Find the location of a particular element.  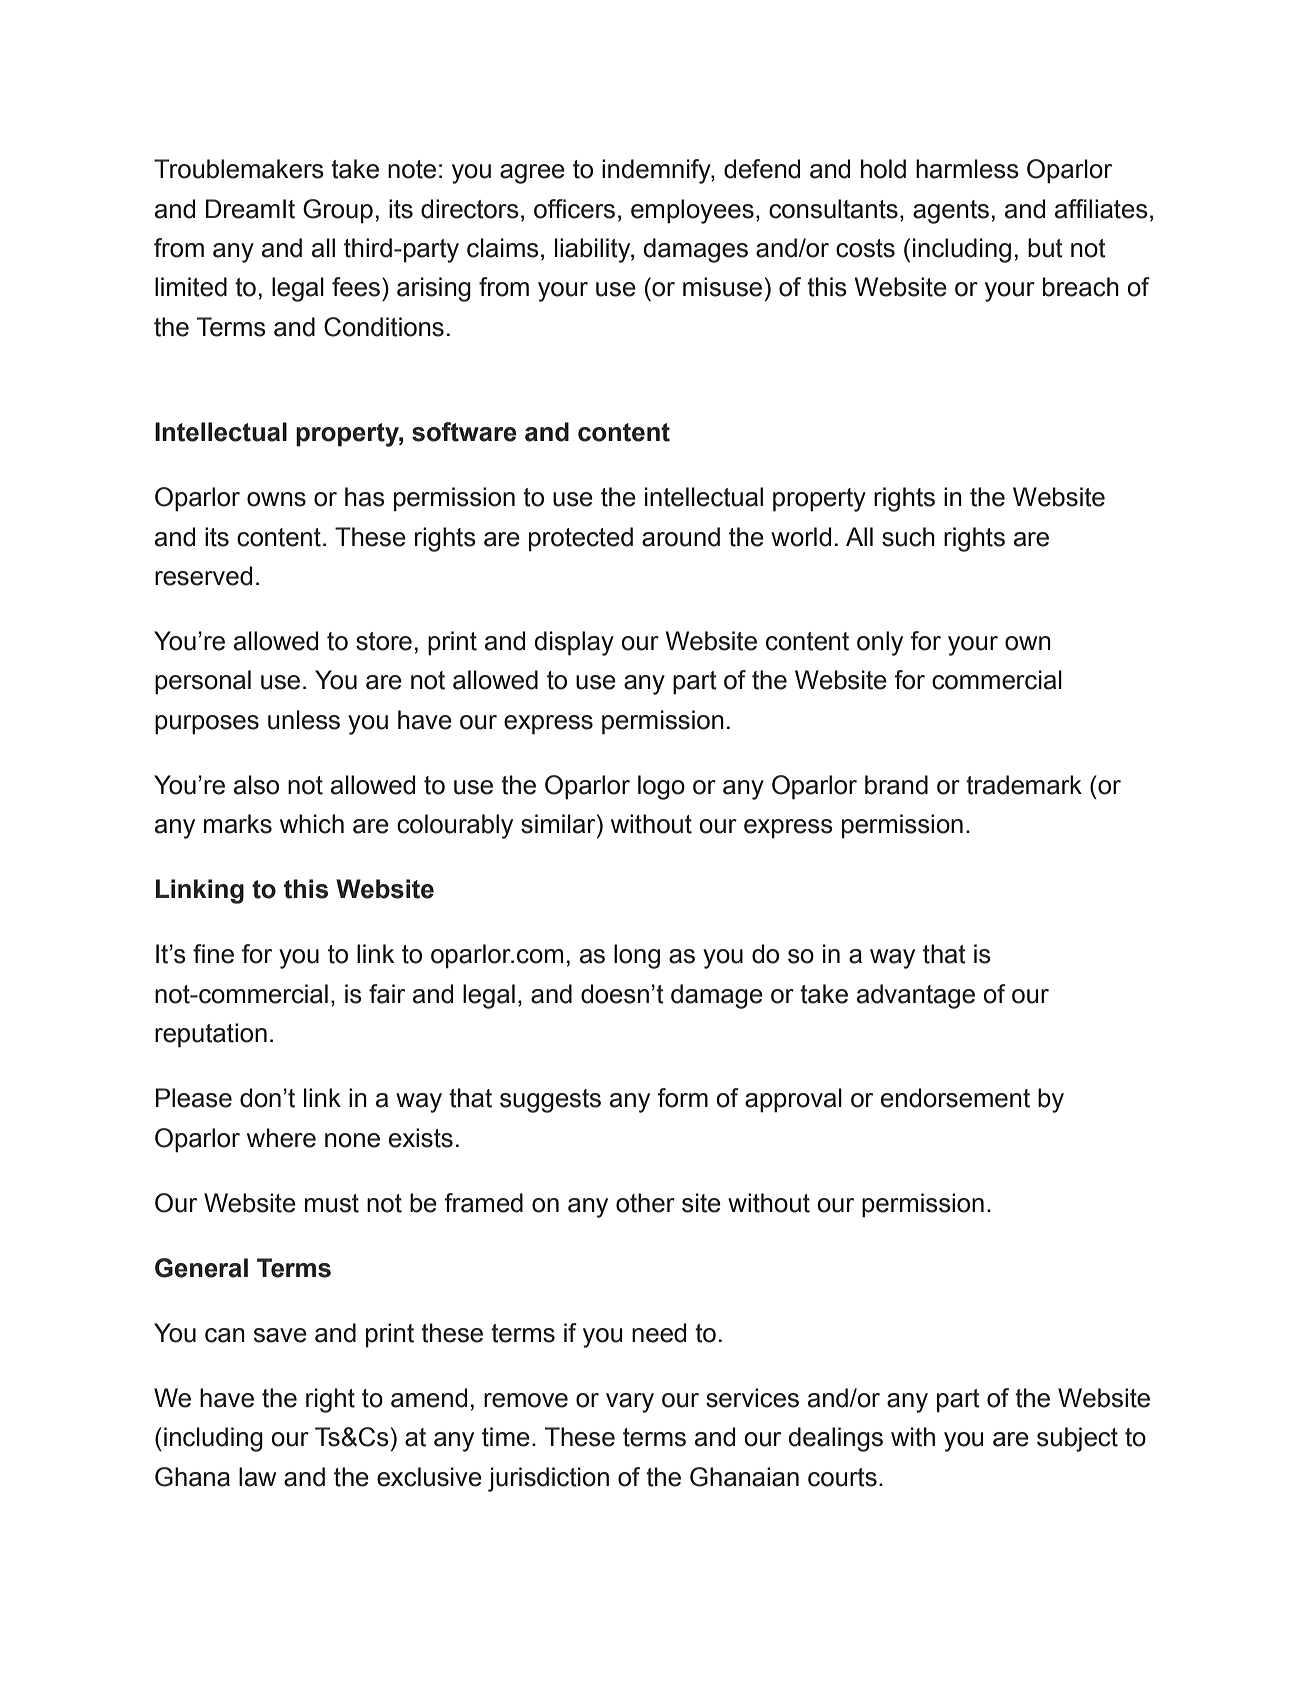

agents is located at coordinates (951, 212).
